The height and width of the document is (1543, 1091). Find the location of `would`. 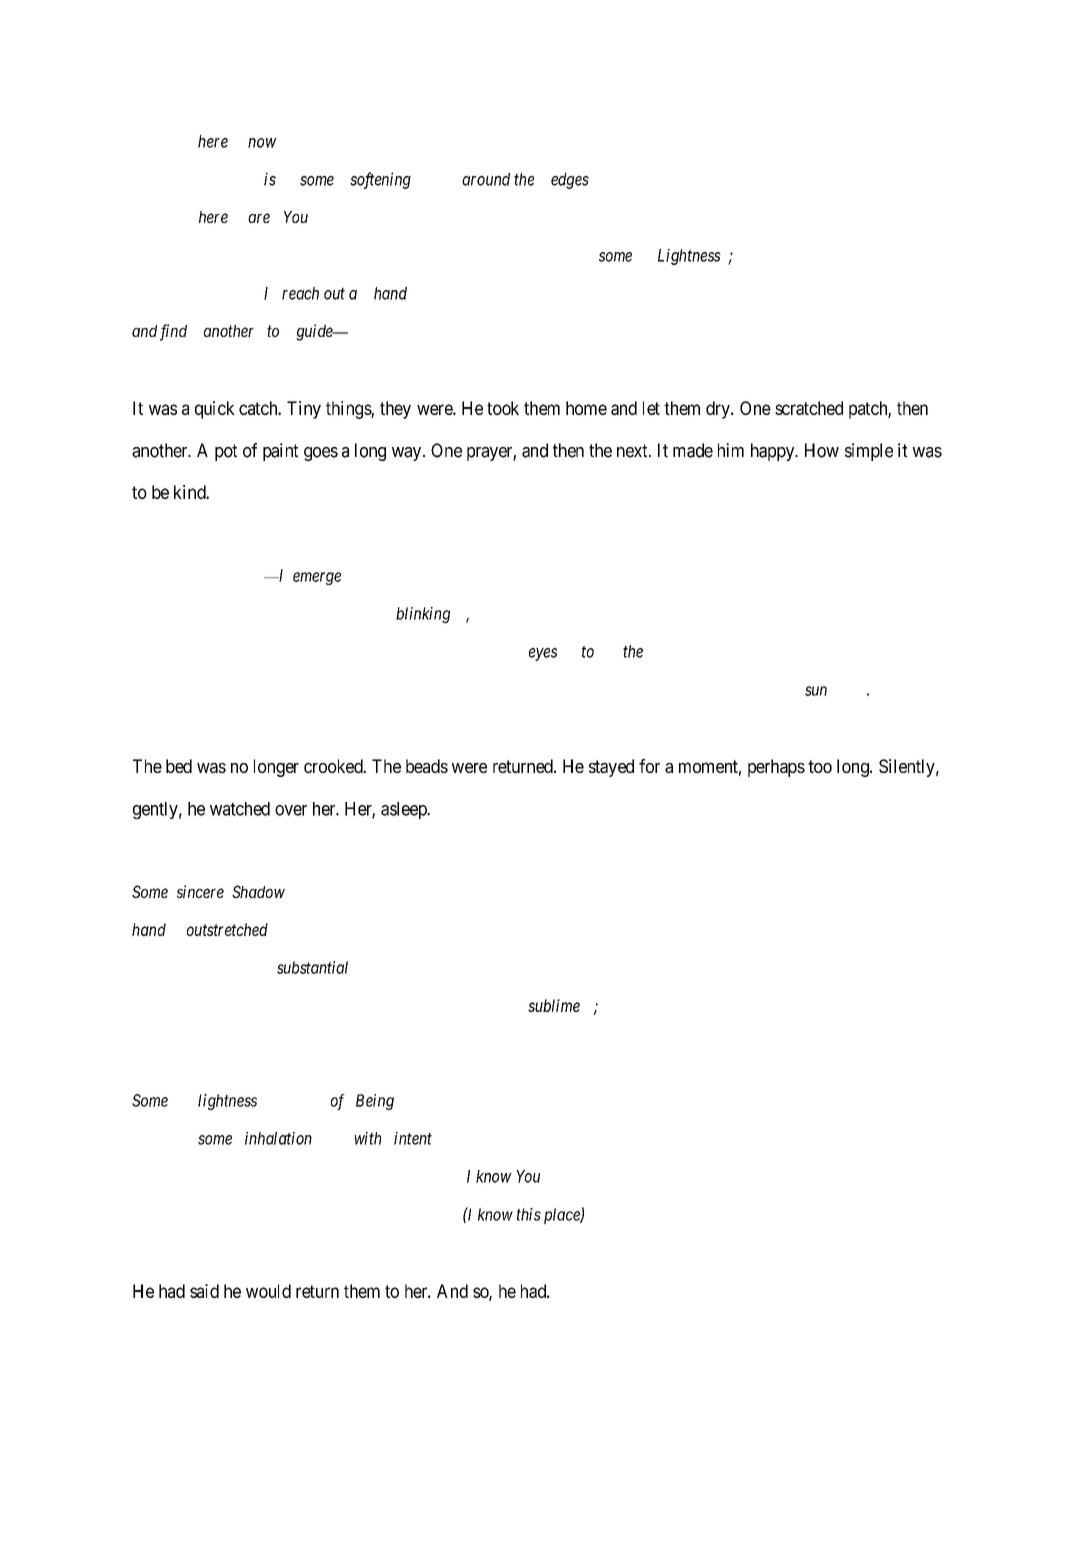

would is located at coordinates (268, 1291).
